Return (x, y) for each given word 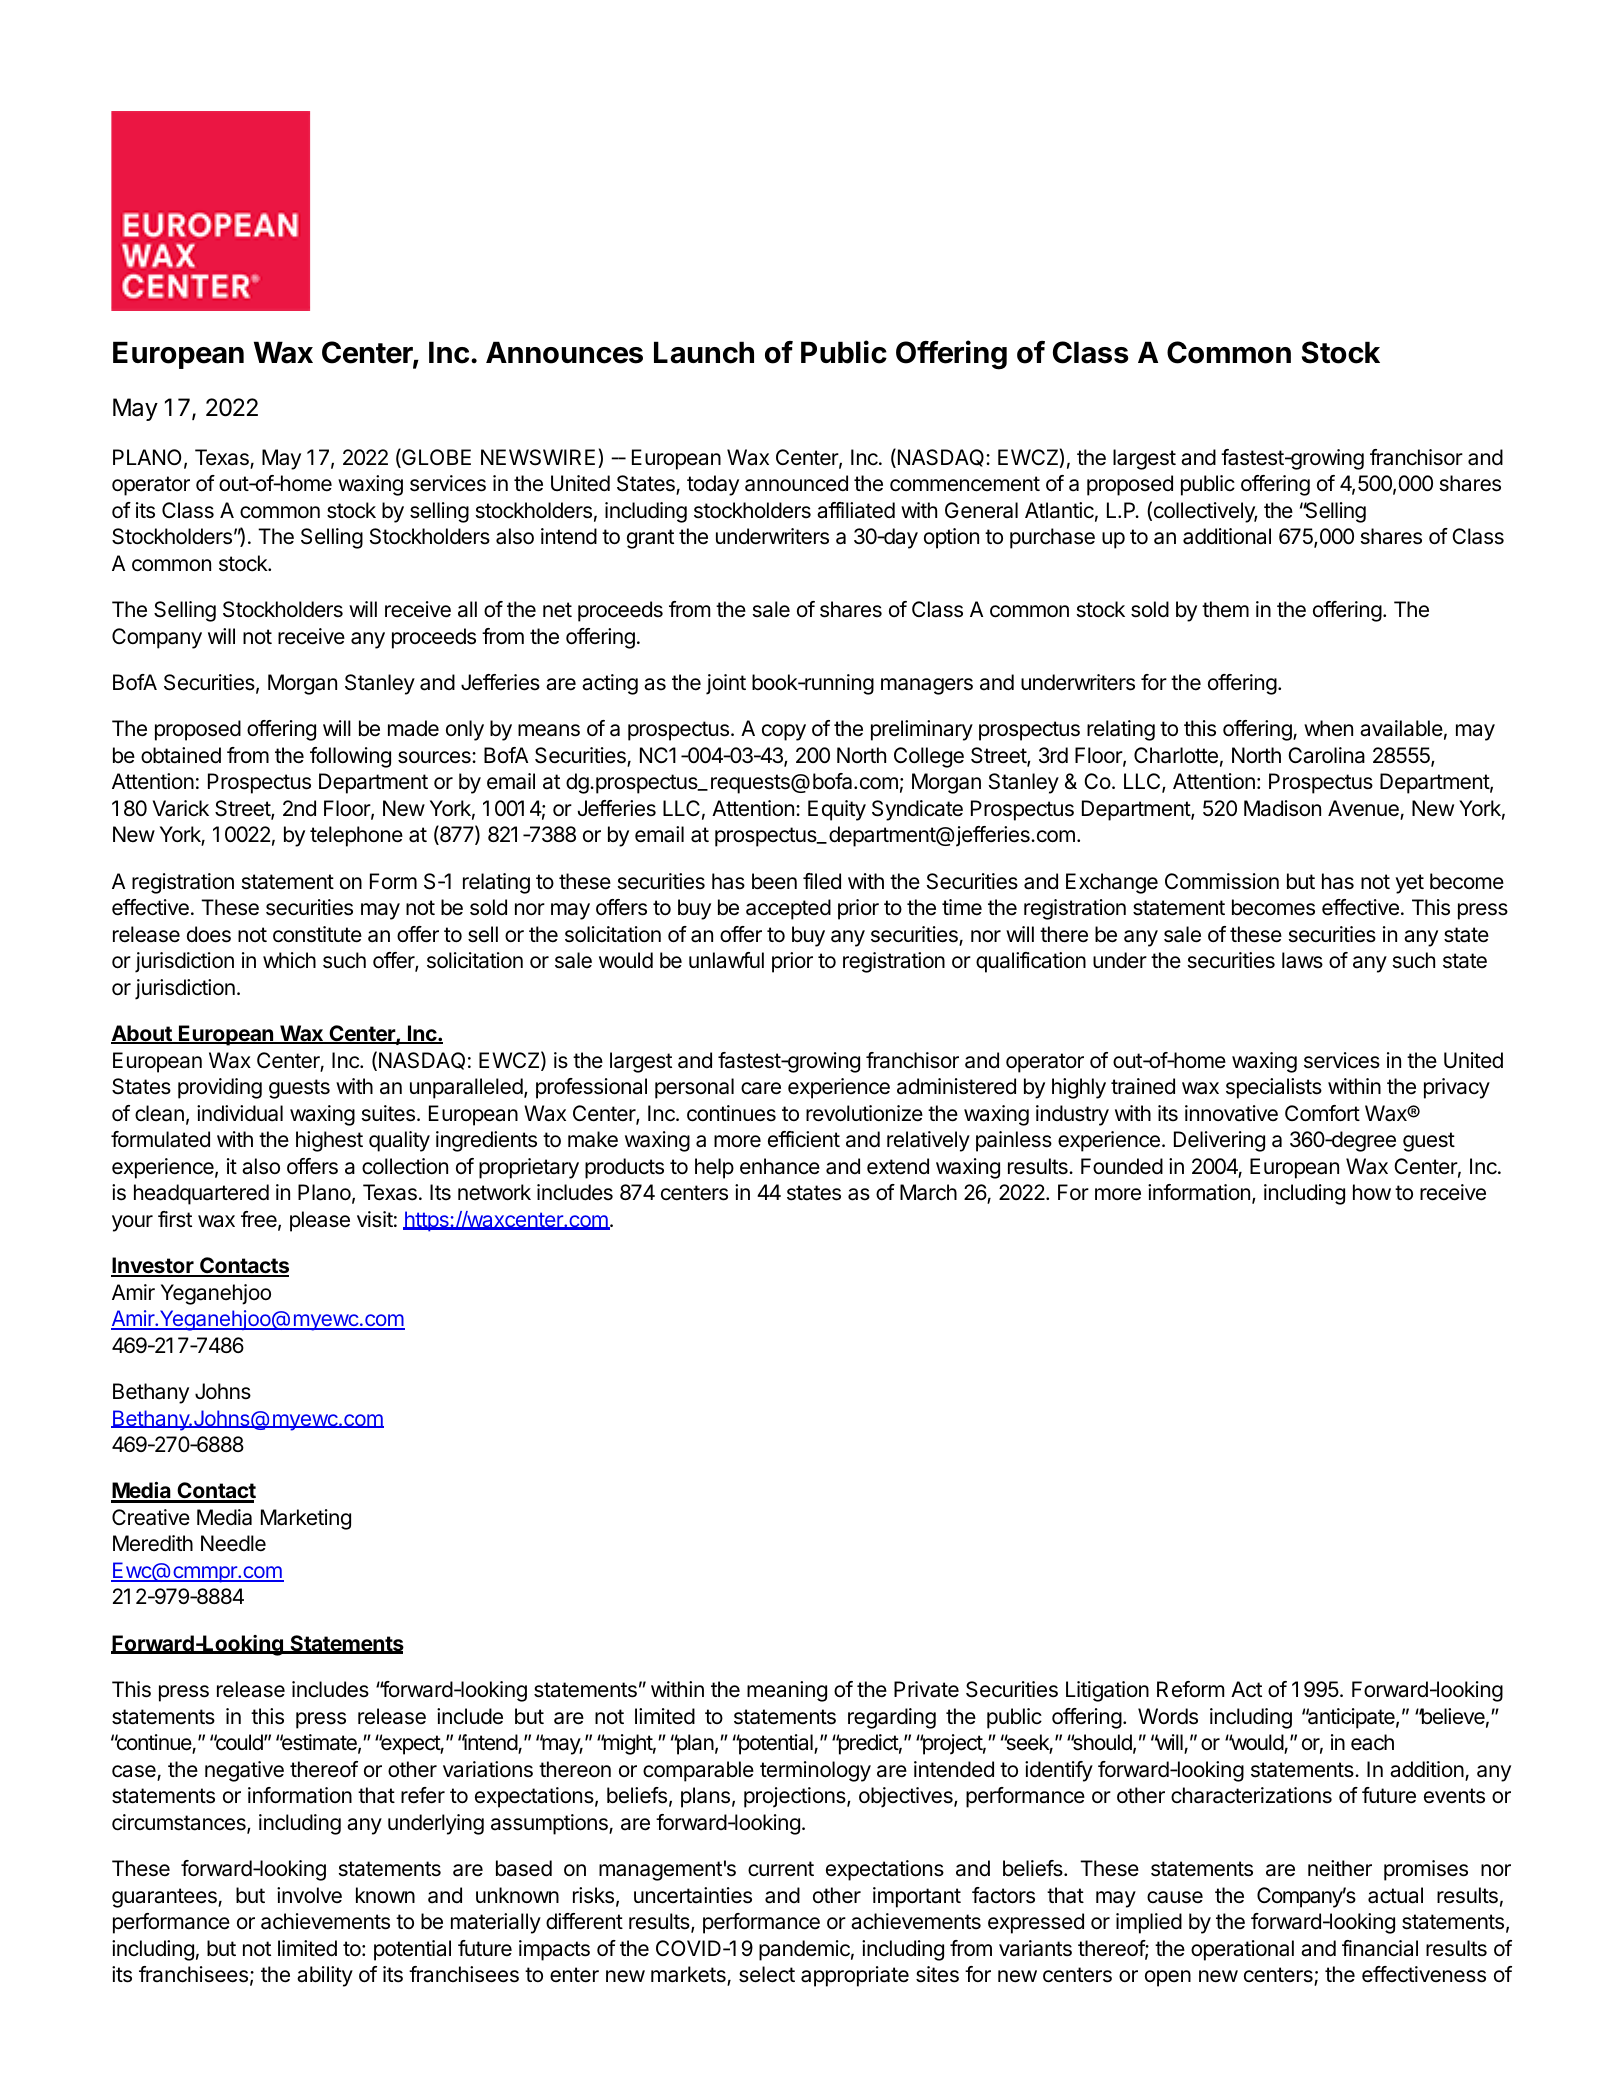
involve (309, 1895)
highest (329, 1141)
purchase (1052, 538)
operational (1242, 1950)
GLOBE (435, 458)
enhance (780, 1166)
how (1372, 1192)
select (767, 1974)
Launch (704, 352)
